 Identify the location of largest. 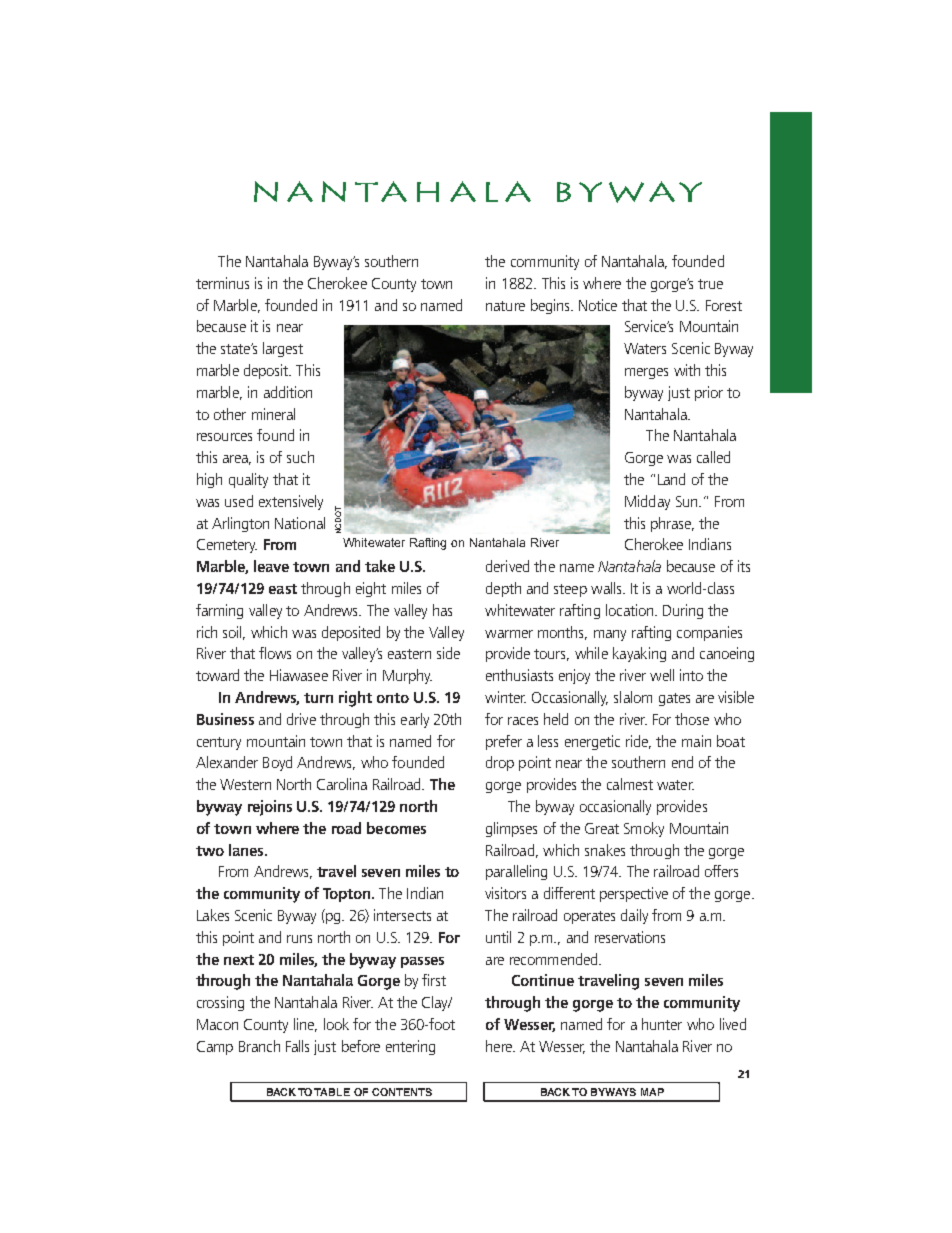
(283, 349).
